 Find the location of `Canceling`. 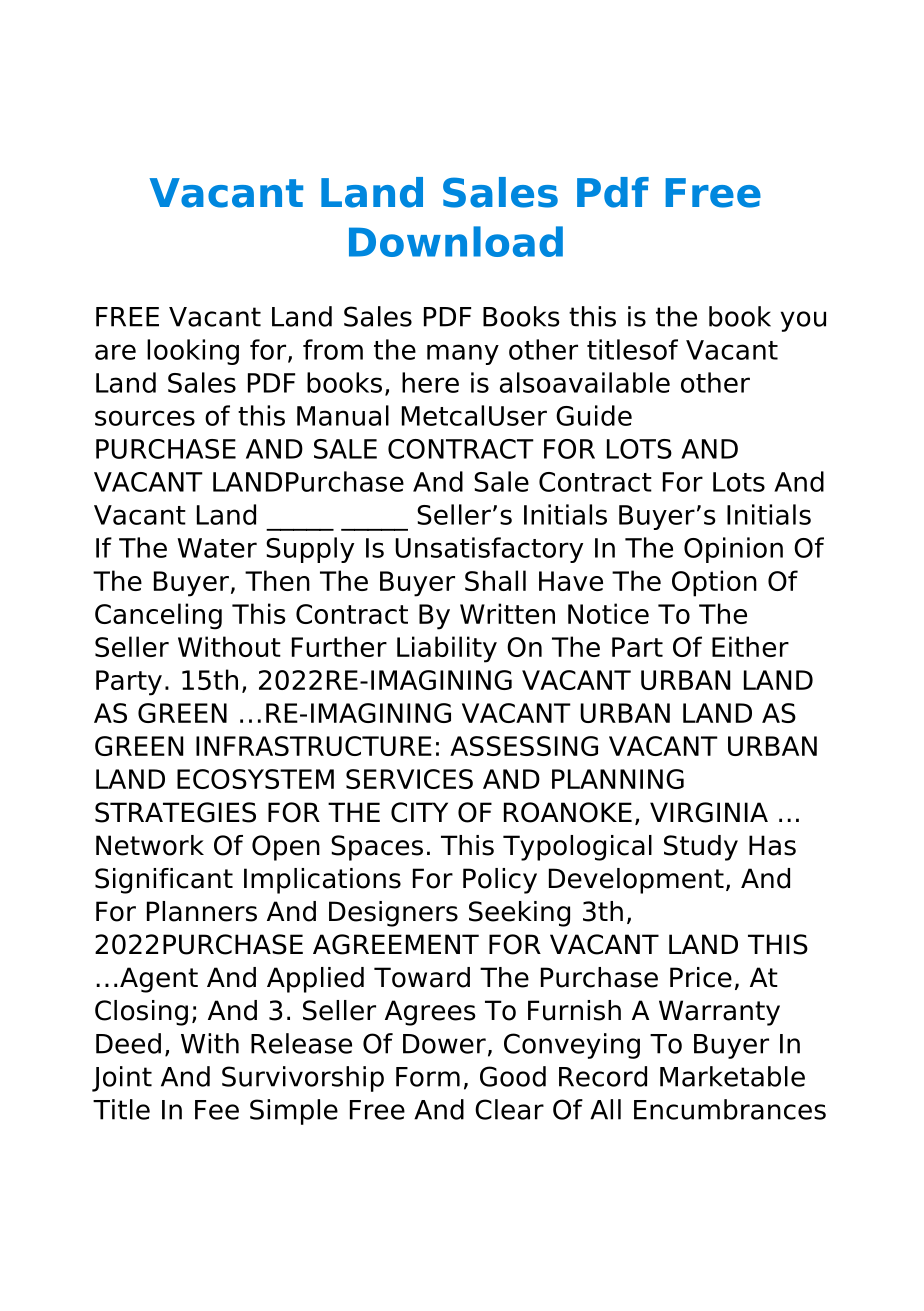

Canceling is located at coordinates (158, 616).
